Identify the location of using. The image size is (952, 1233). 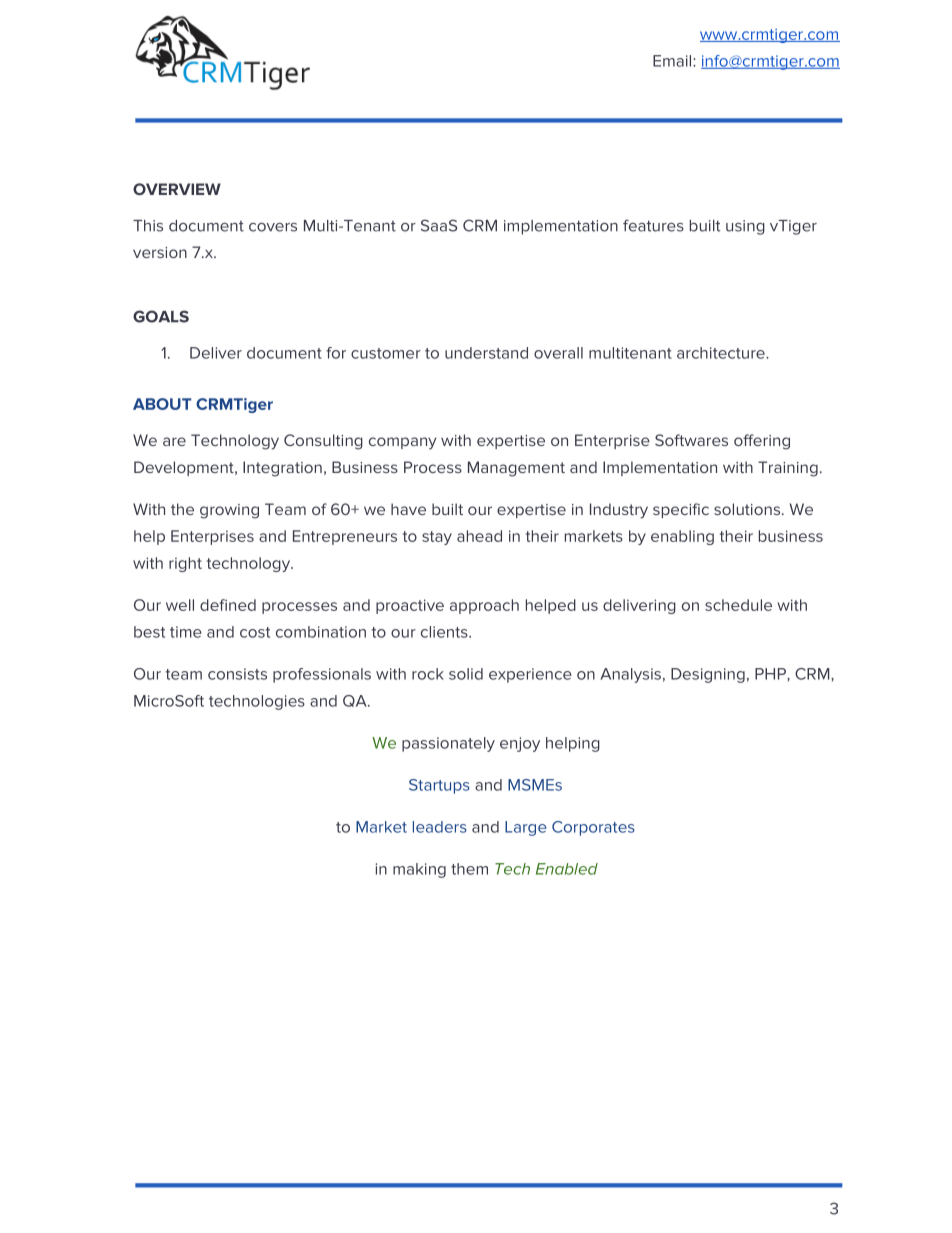
(745, 227).
